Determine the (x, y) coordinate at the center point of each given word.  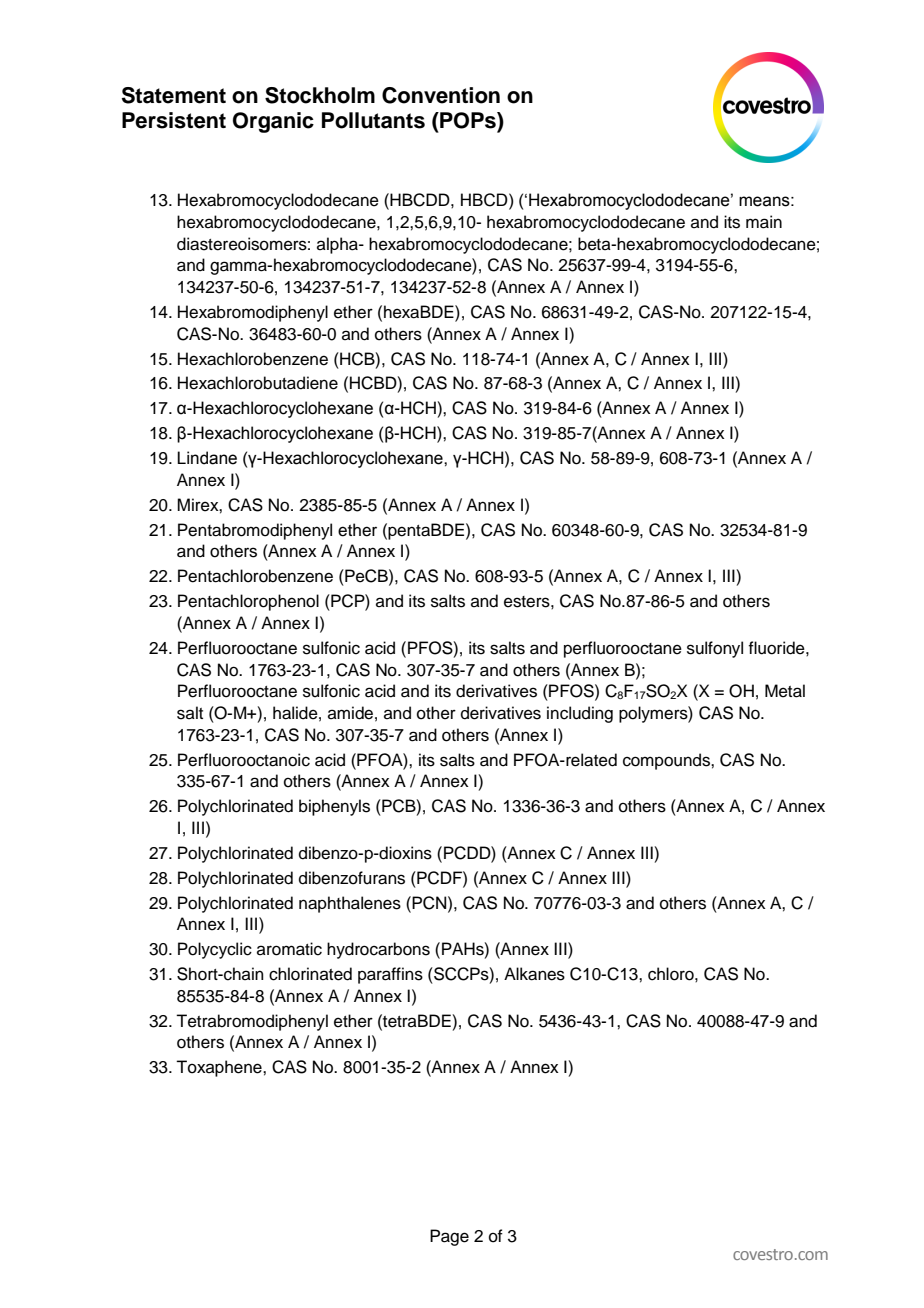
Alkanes (534, 974)
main (764, 222)
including (580, 714)
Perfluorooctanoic (244, 760)
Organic (273, 122)
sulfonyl (715, 649)
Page (449, 1237)
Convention (441, 95)
